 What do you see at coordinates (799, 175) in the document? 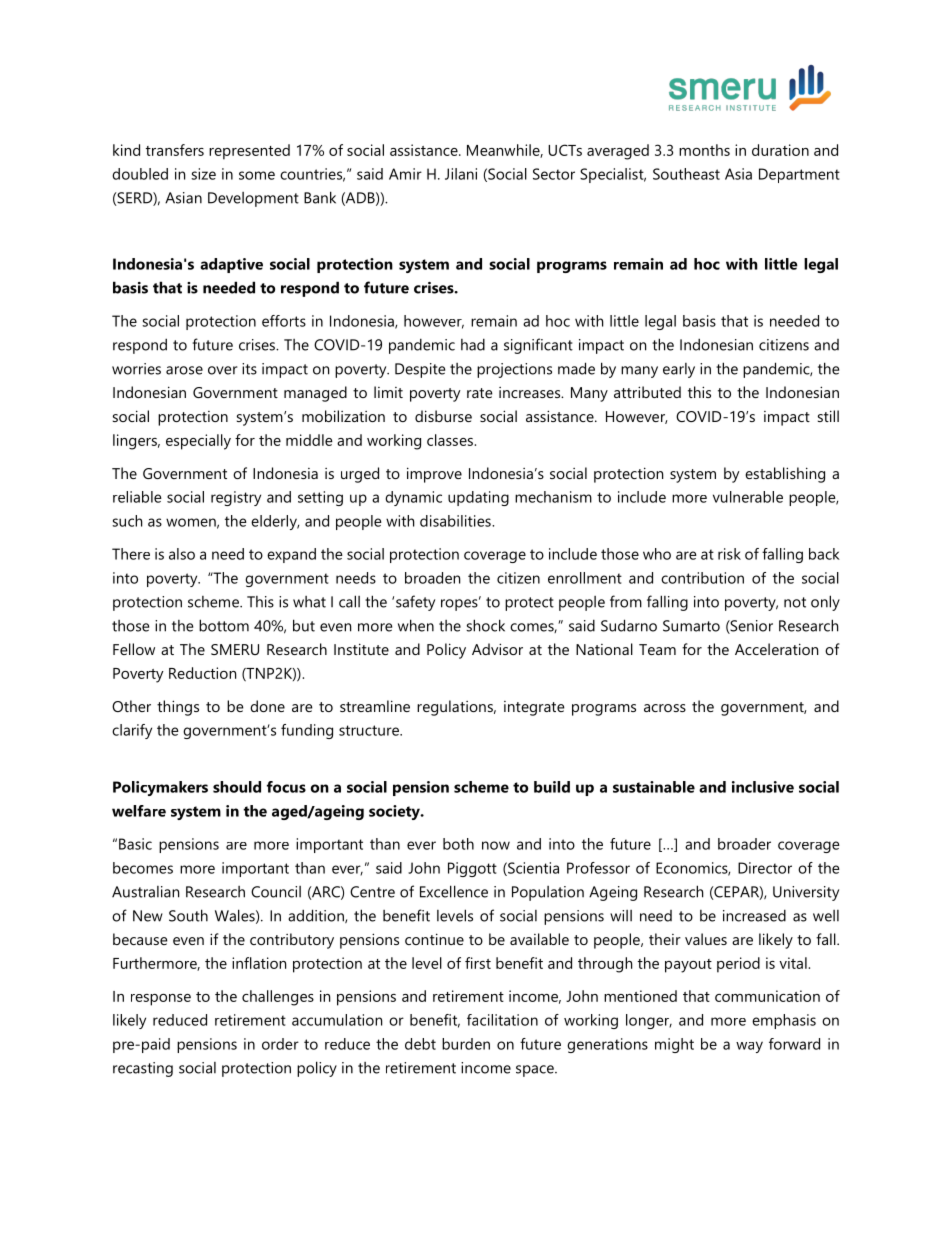
I see `Department` at bounding box center [799, 175].
